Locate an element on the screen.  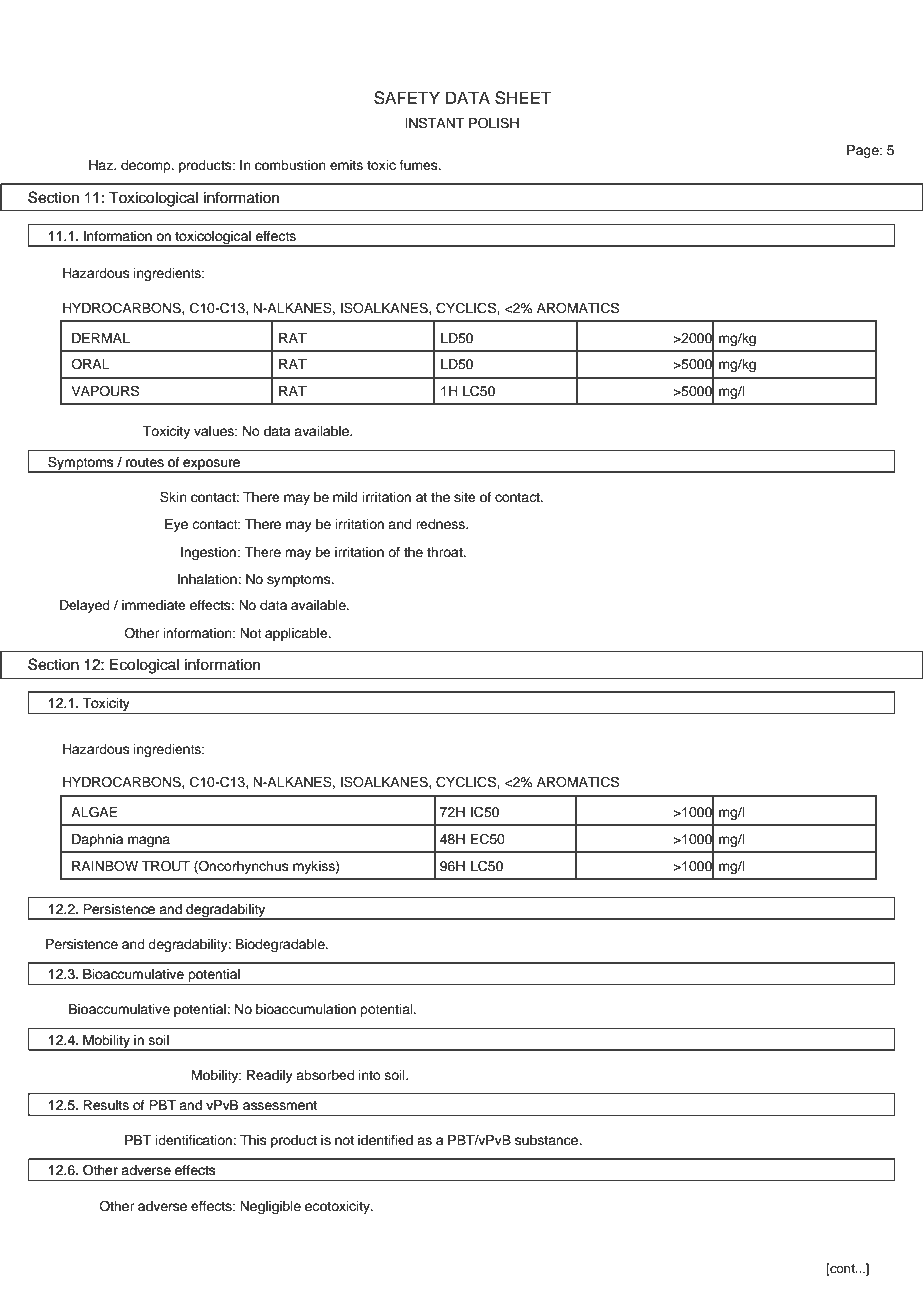
mild is located at coordinates (345, 497).
